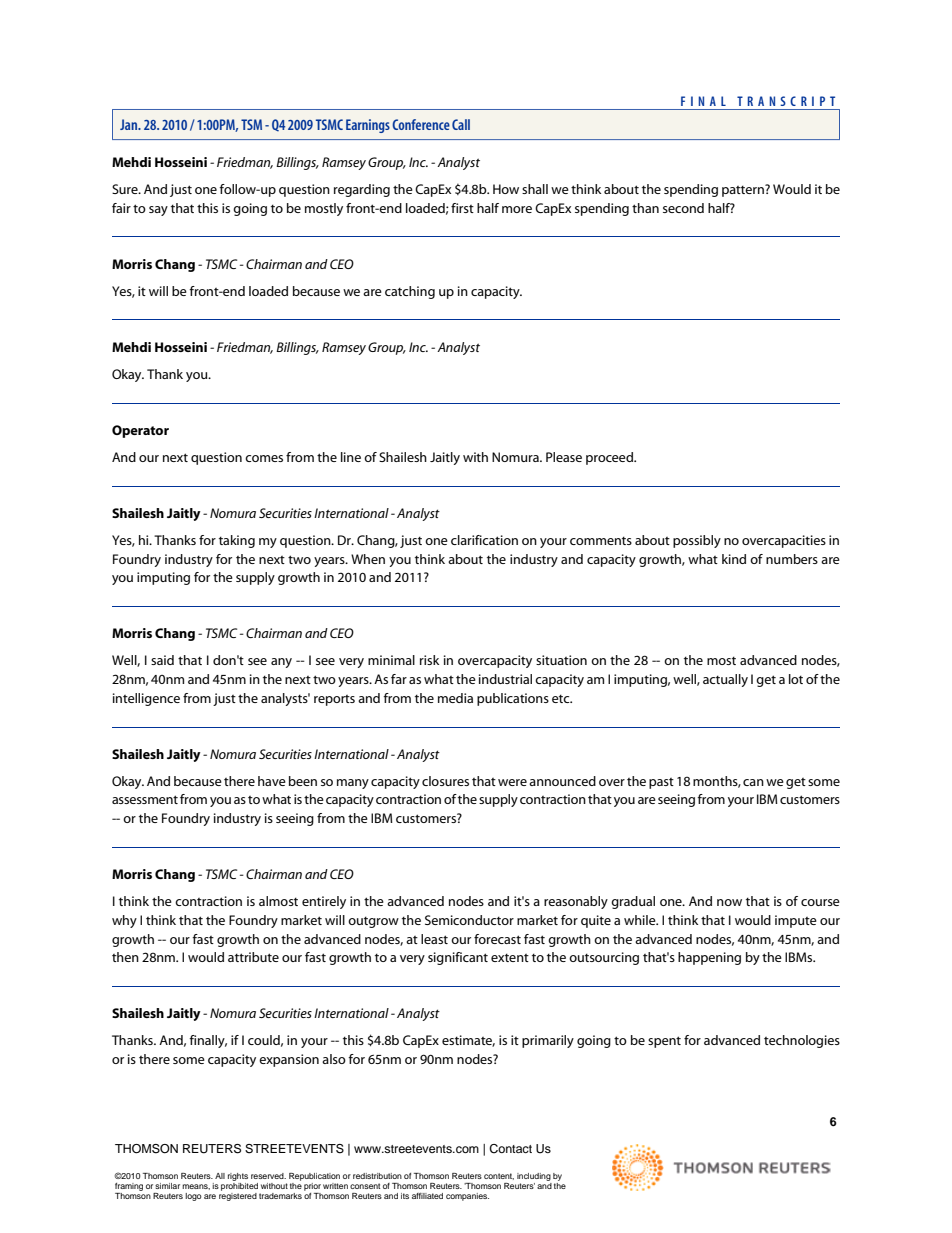 The width and height of the screenshot is (952, 1233). What do you see at coordinates (130, 124) in the screenshot?
I see `Jan` at bounding box center [130, 124].
